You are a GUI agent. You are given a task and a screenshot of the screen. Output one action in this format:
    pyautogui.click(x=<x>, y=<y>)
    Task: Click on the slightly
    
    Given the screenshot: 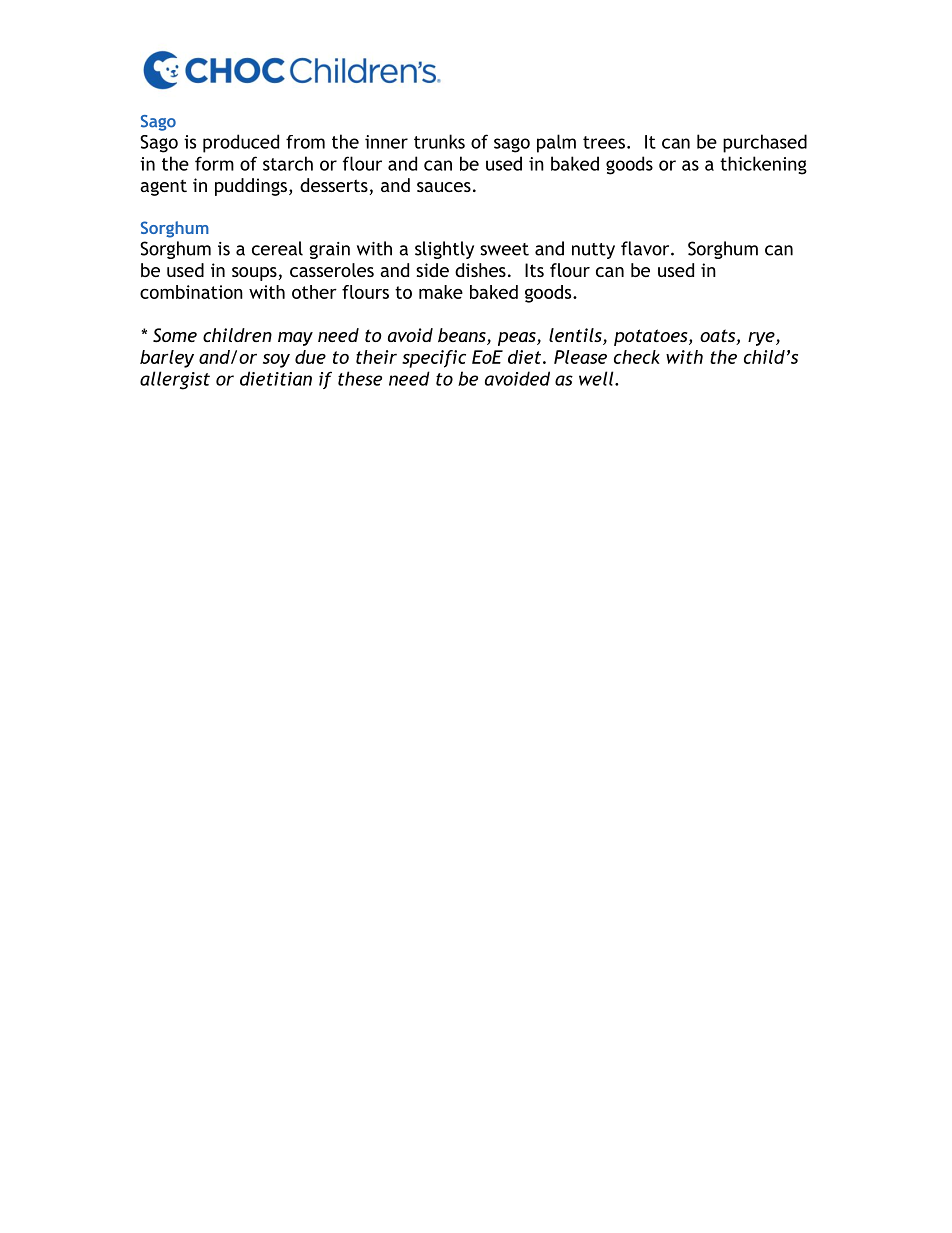 What is the action you would take?
    pyautogui.click(x=444, y=250)
